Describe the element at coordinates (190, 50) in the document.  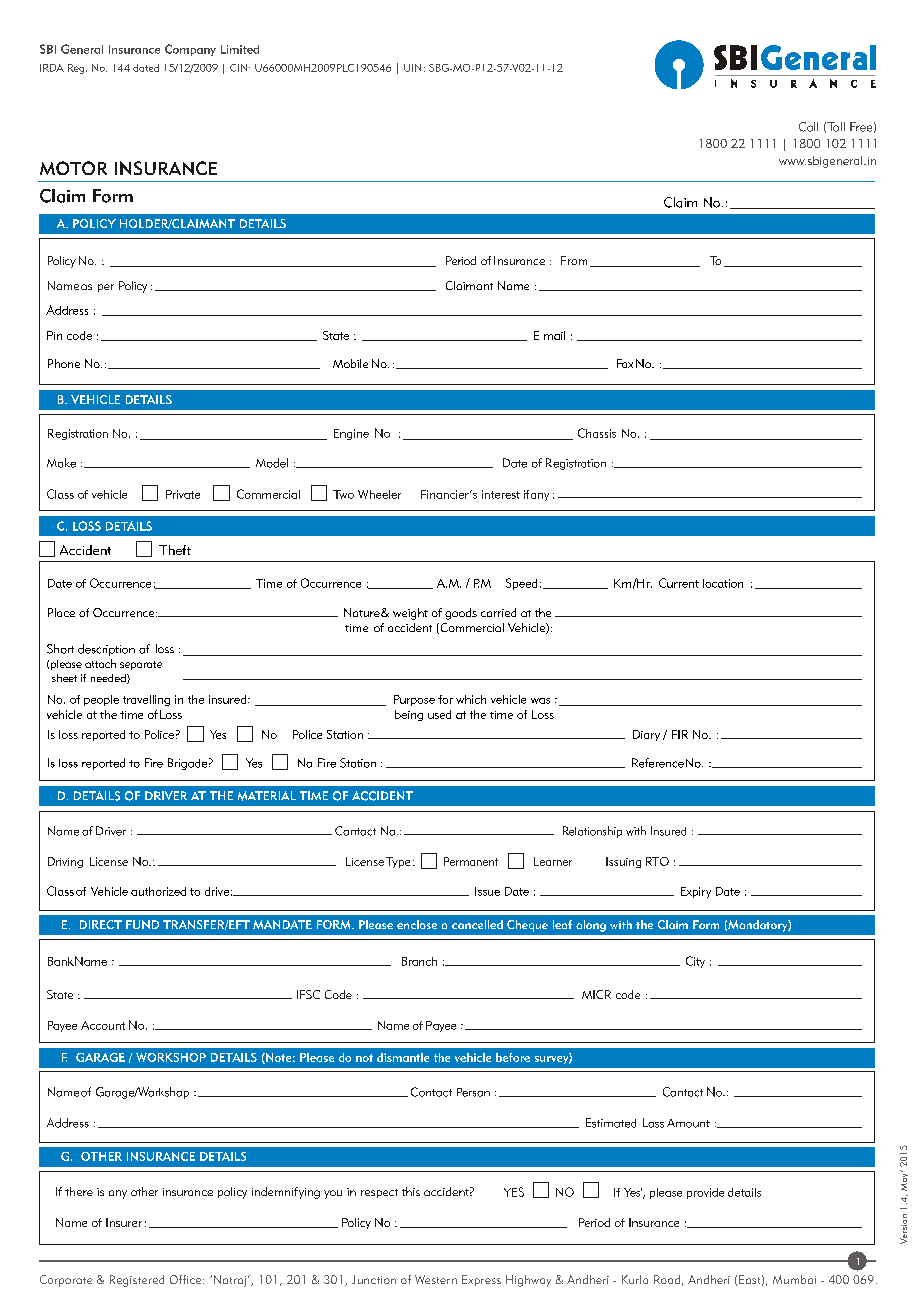
I see `Company` at that location.
